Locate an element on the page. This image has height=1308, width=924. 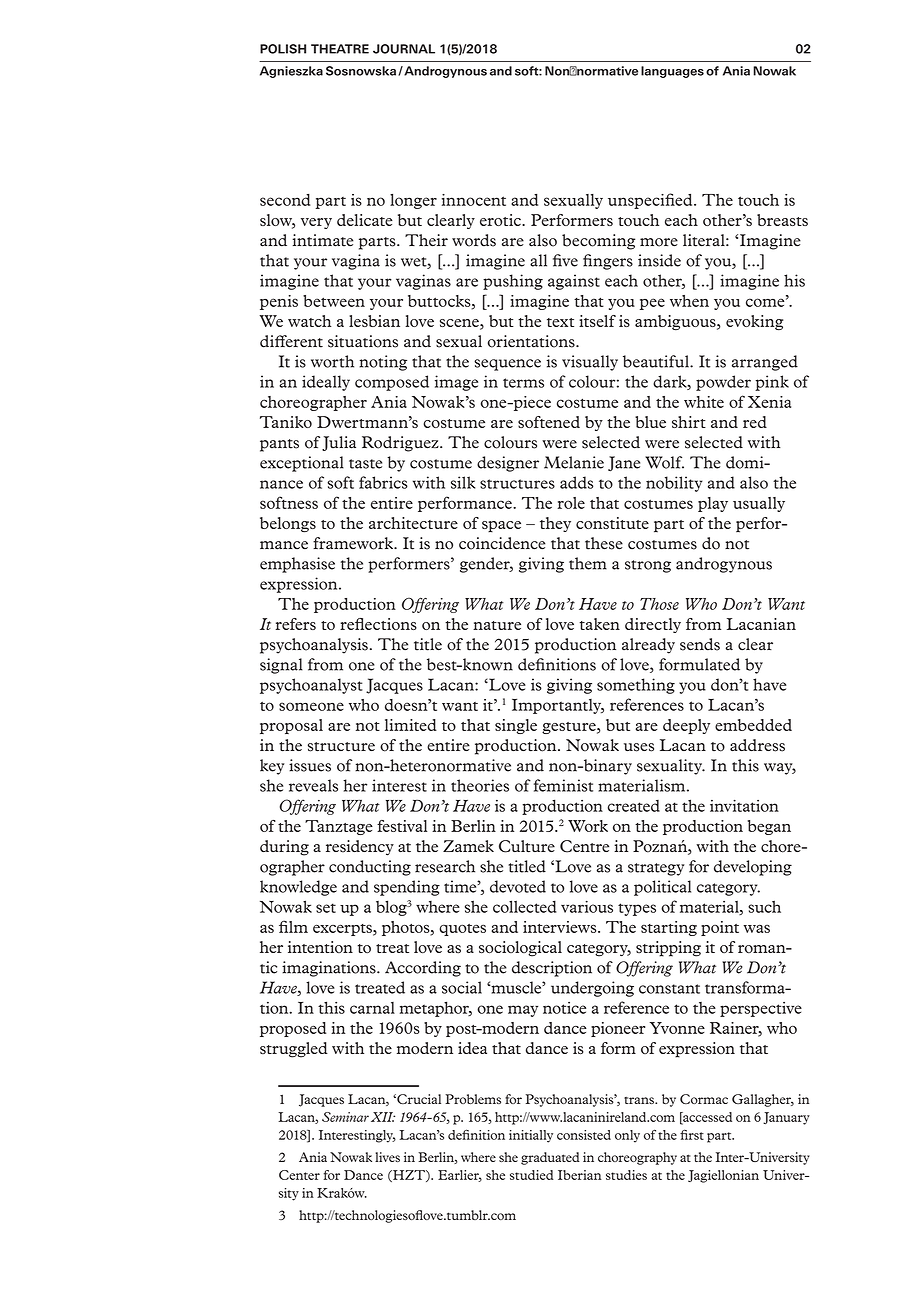
innocent is located at coordinates (474, 200).
